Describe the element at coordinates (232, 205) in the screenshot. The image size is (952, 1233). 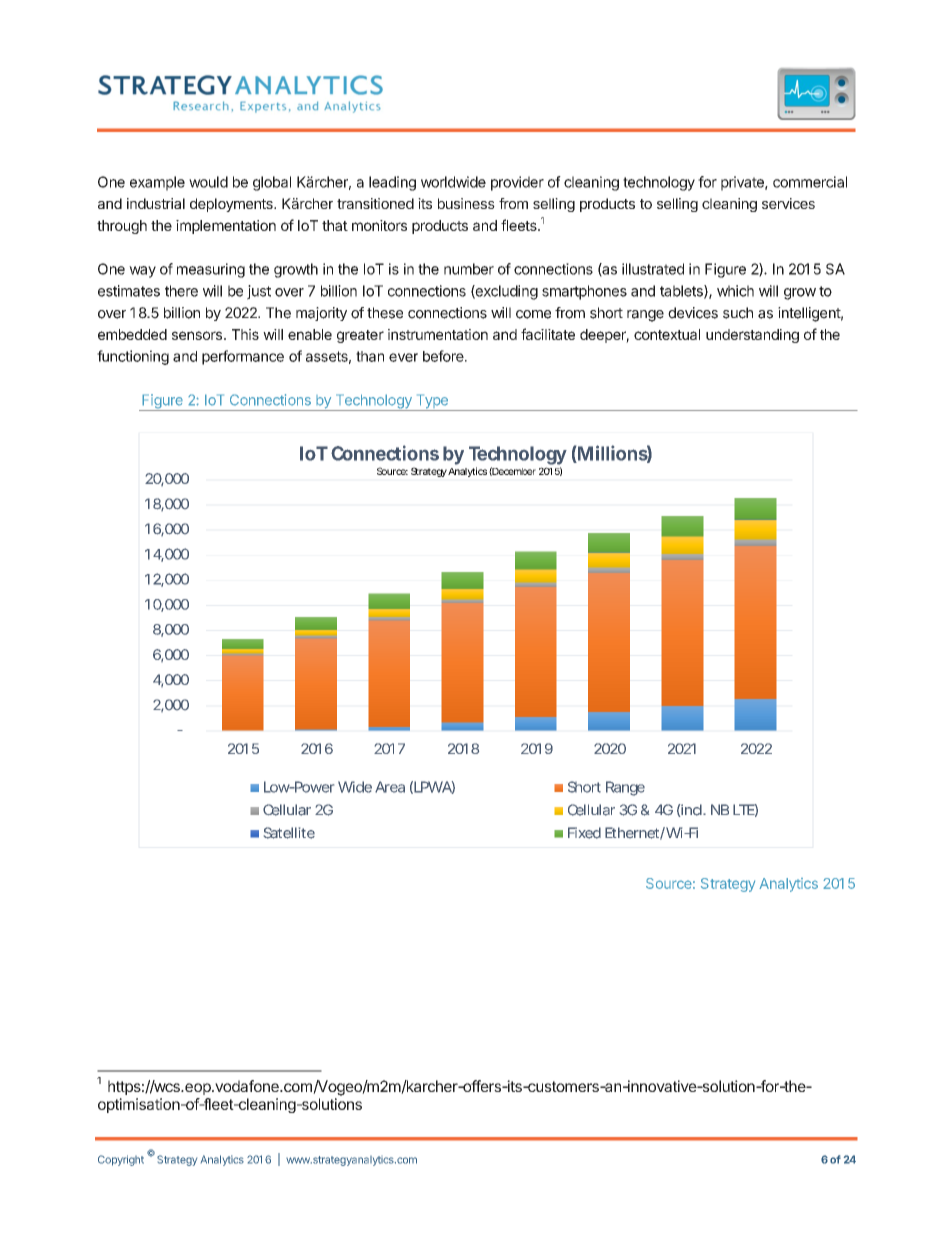
I see `deployments` at that location.
